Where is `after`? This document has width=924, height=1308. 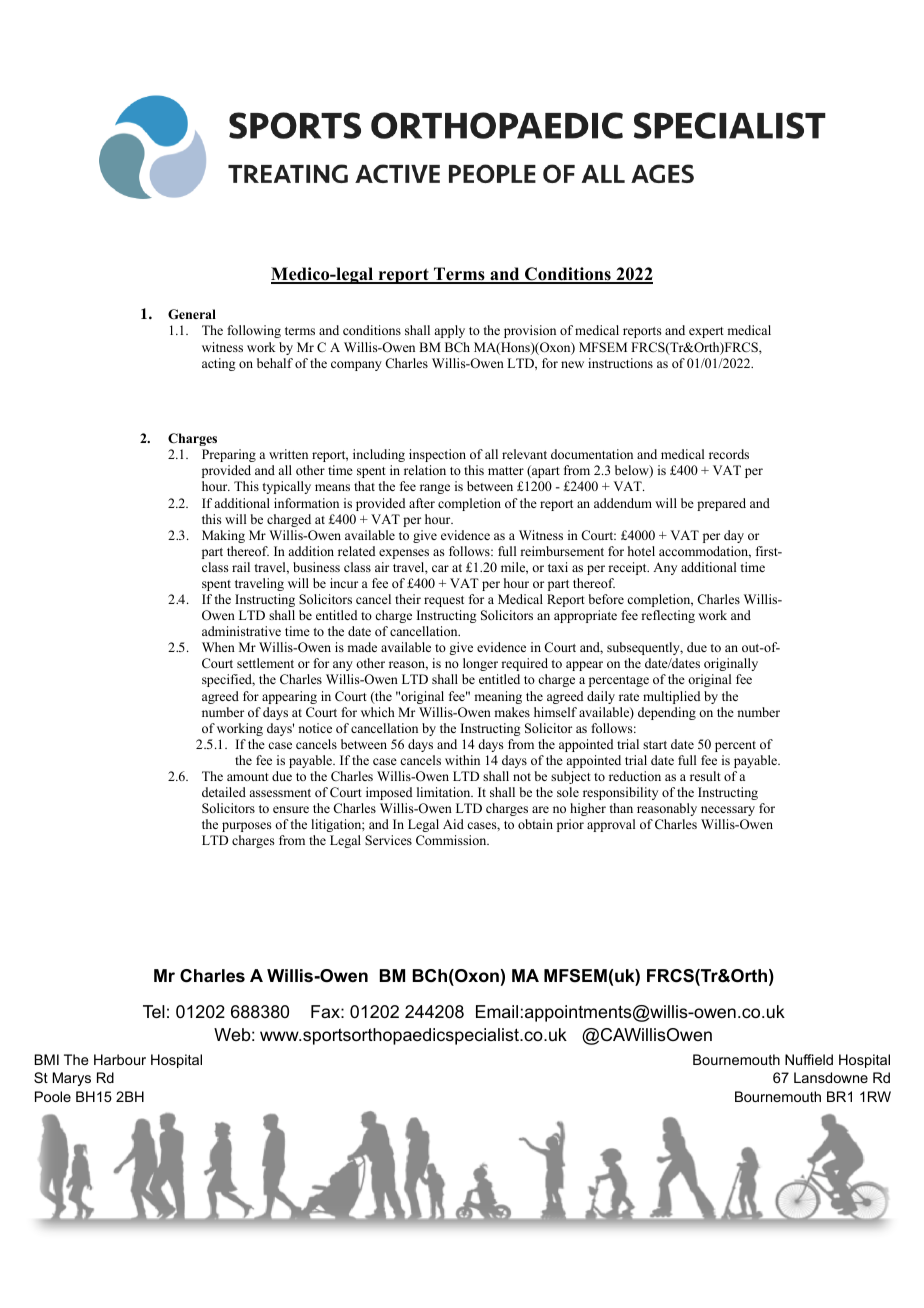 after is located at coordinates (422, 503).
